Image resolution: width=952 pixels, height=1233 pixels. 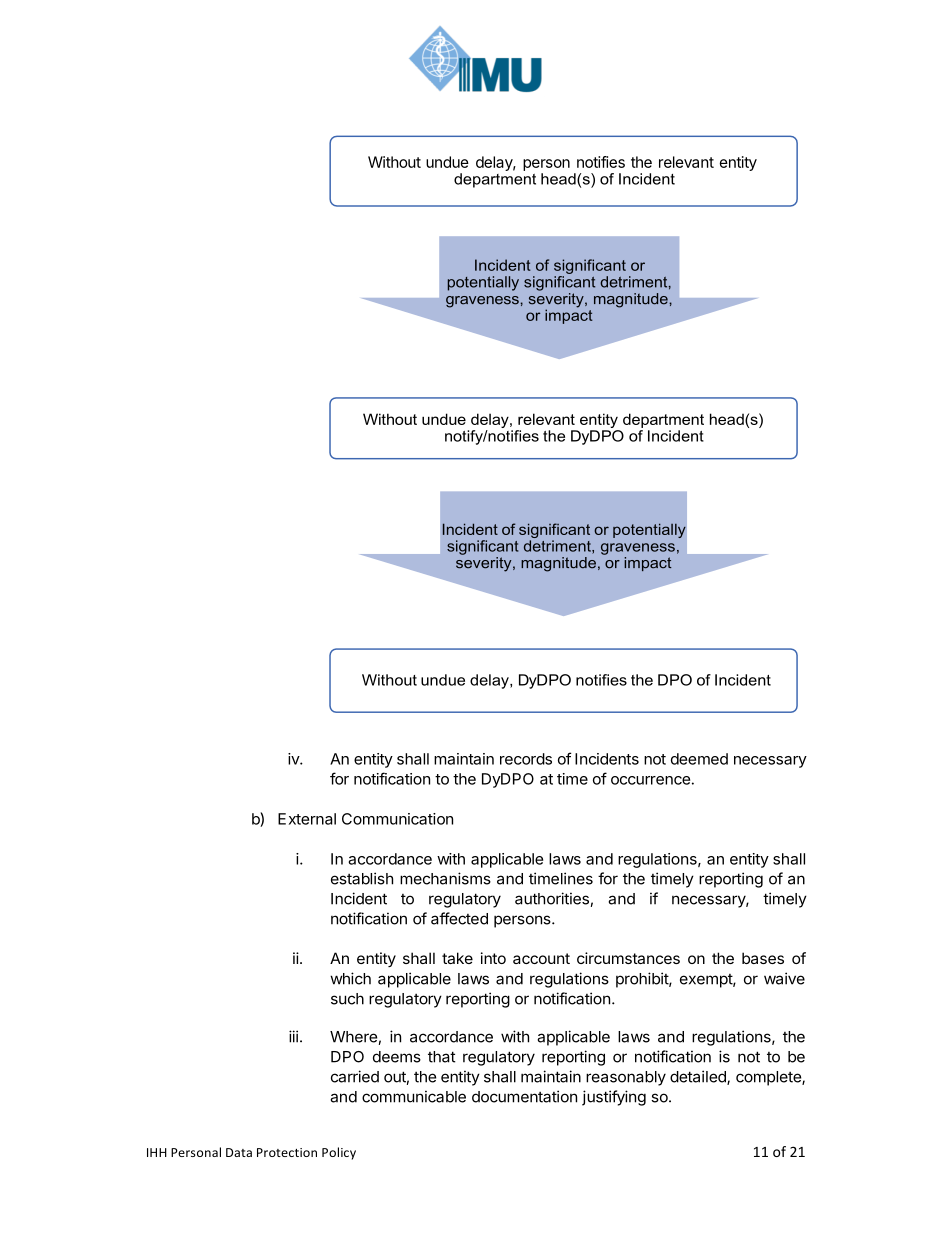 What do you see at coordinates (699, 759) in the document?
I see `deemed` at bounding box center [699, 759].
